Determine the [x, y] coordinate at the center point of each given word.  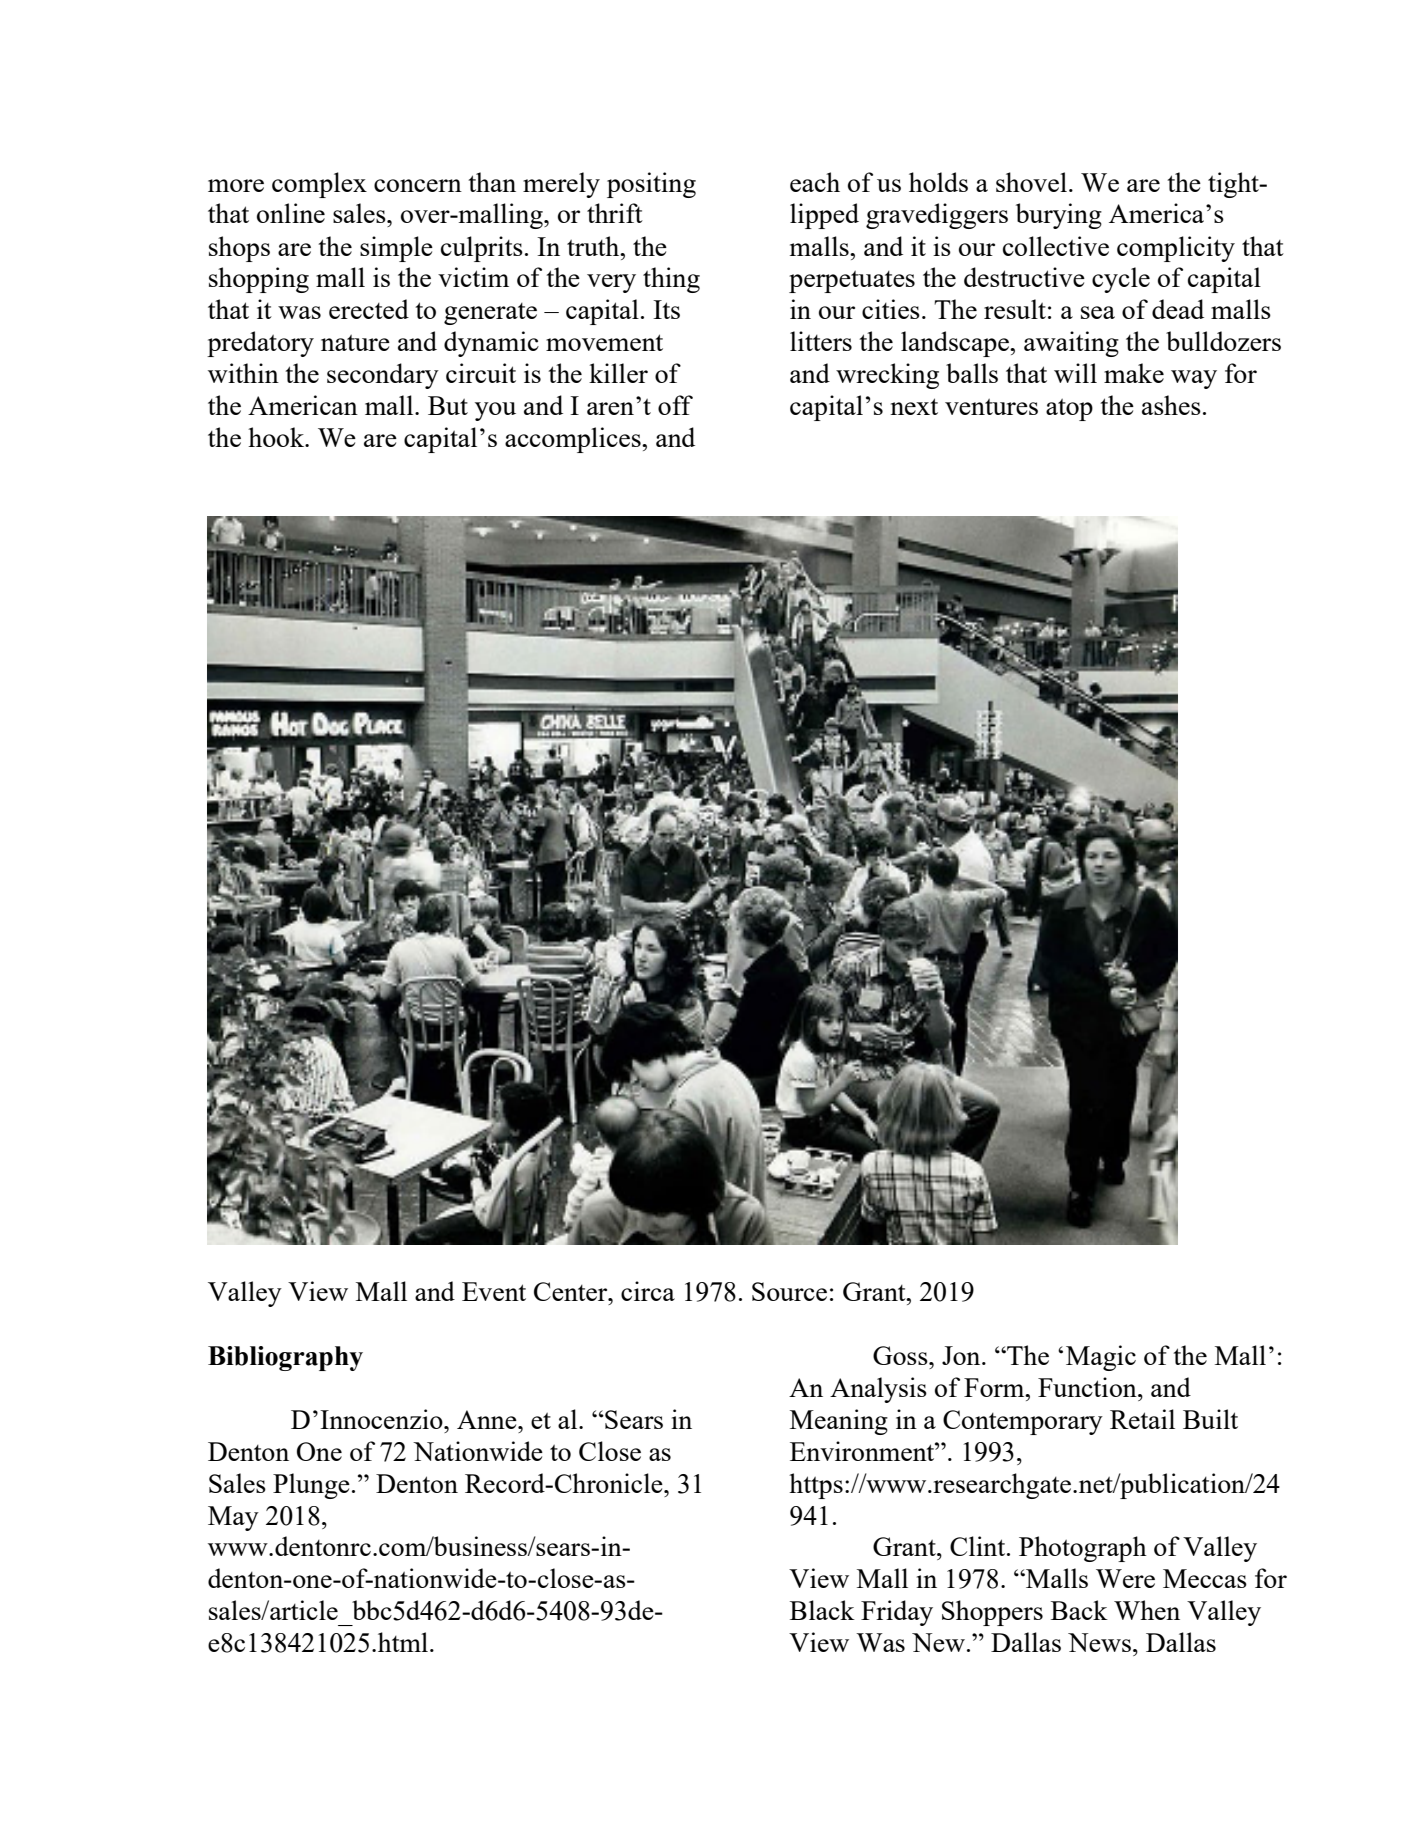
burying [1059, 216]
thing [671, 280]
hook [277, 437]
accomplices [574, 440]
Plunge [311, 1486]
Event [494, 1291]
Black [822, 1610]
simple [396, 249]
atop [1069, 410]
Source [789, 1291]
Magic [1101, 1358]
